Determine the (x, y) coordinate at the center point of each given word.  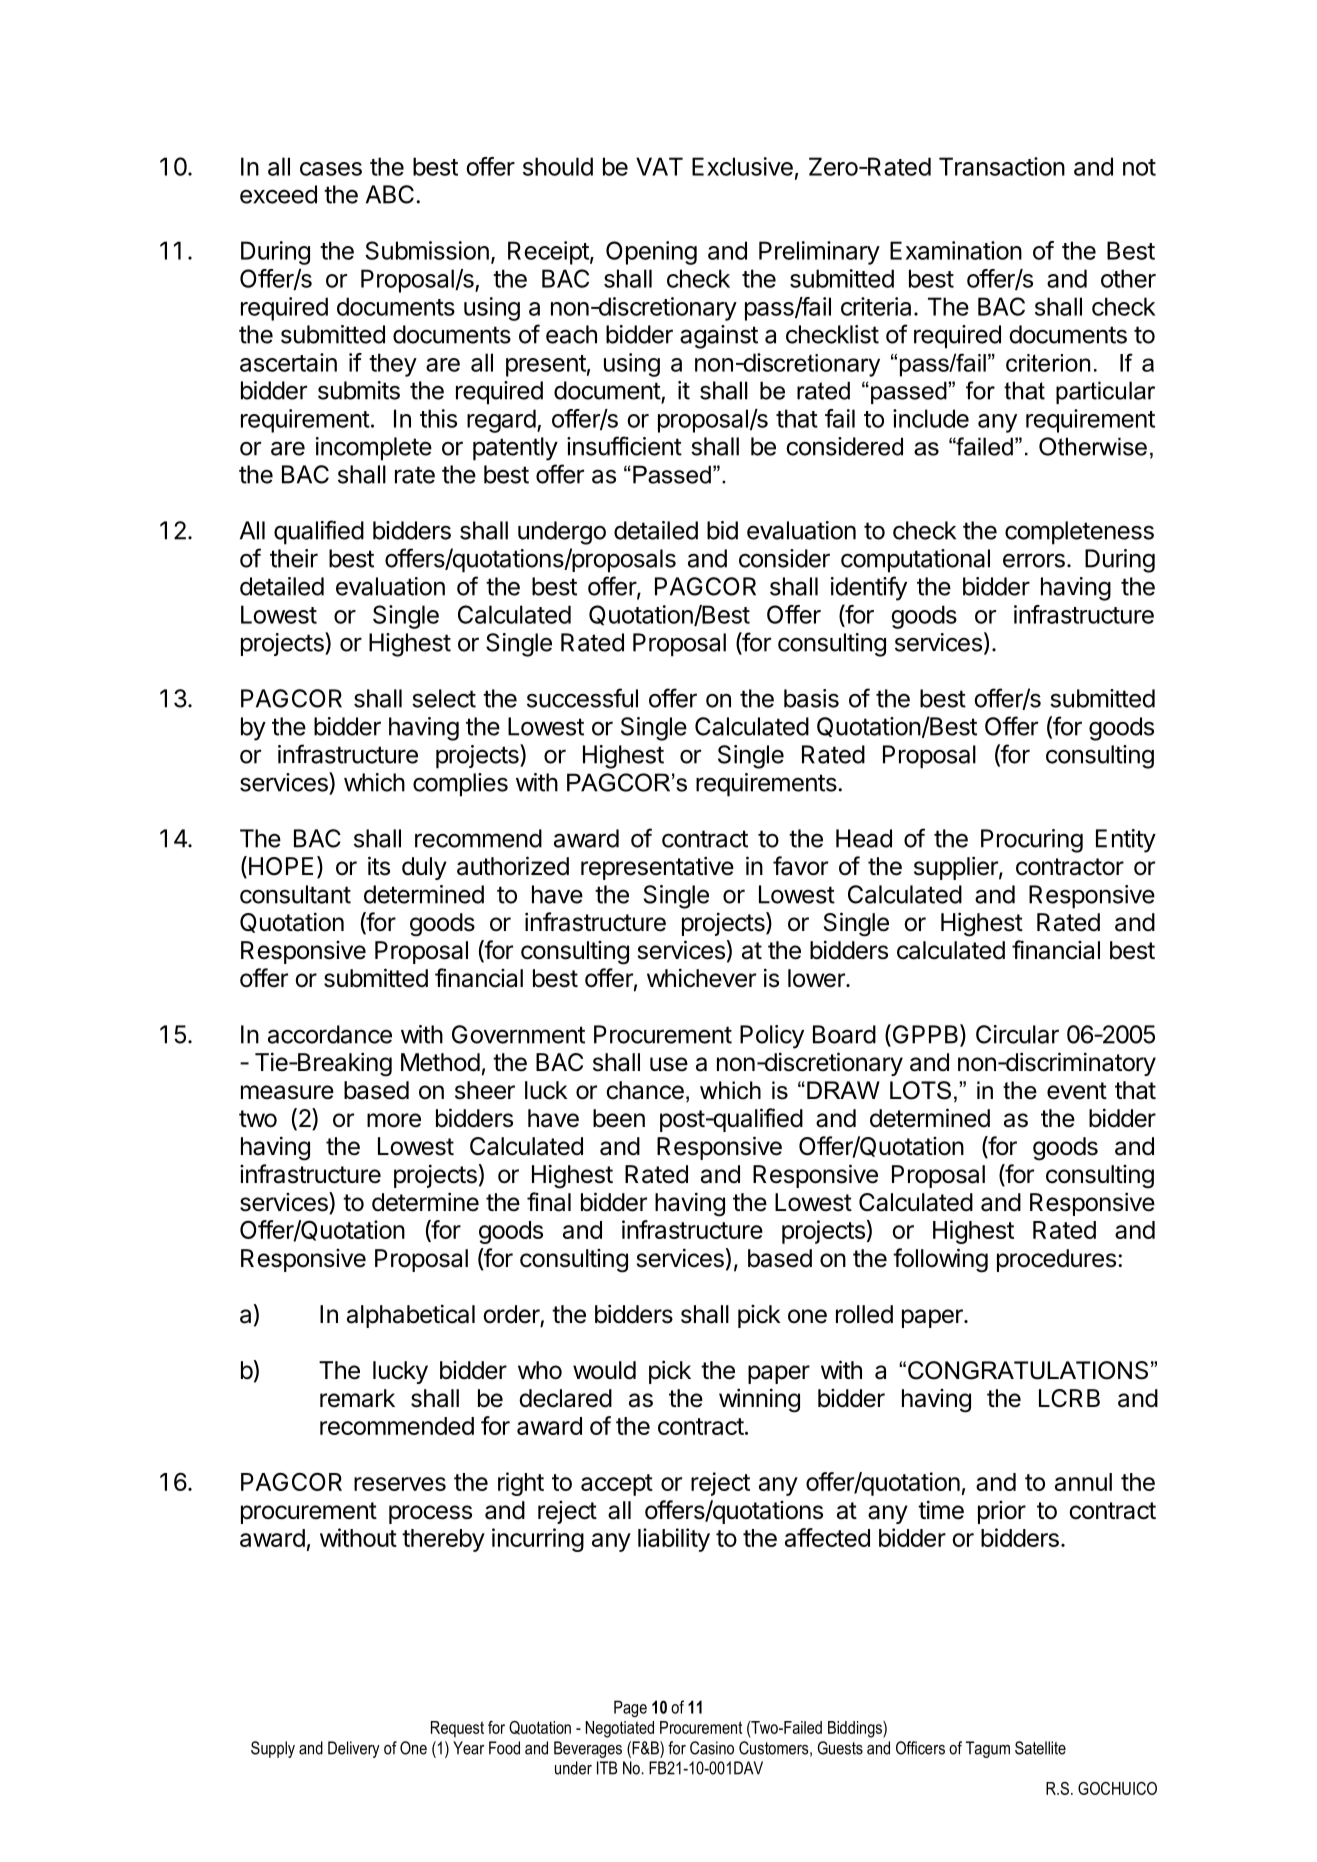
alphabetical (411, 1316)
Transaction (1002, 166)
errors (1034, 560)
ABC (390, 194)
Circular (1017, 1034)
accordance (330, 1034)
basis (811, 698)
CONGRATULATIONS (1028, 1370)
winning (759, 1400)
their (294, 558)
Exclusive (742, 166)
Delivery (354, 1749)
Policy (772, 1037)
